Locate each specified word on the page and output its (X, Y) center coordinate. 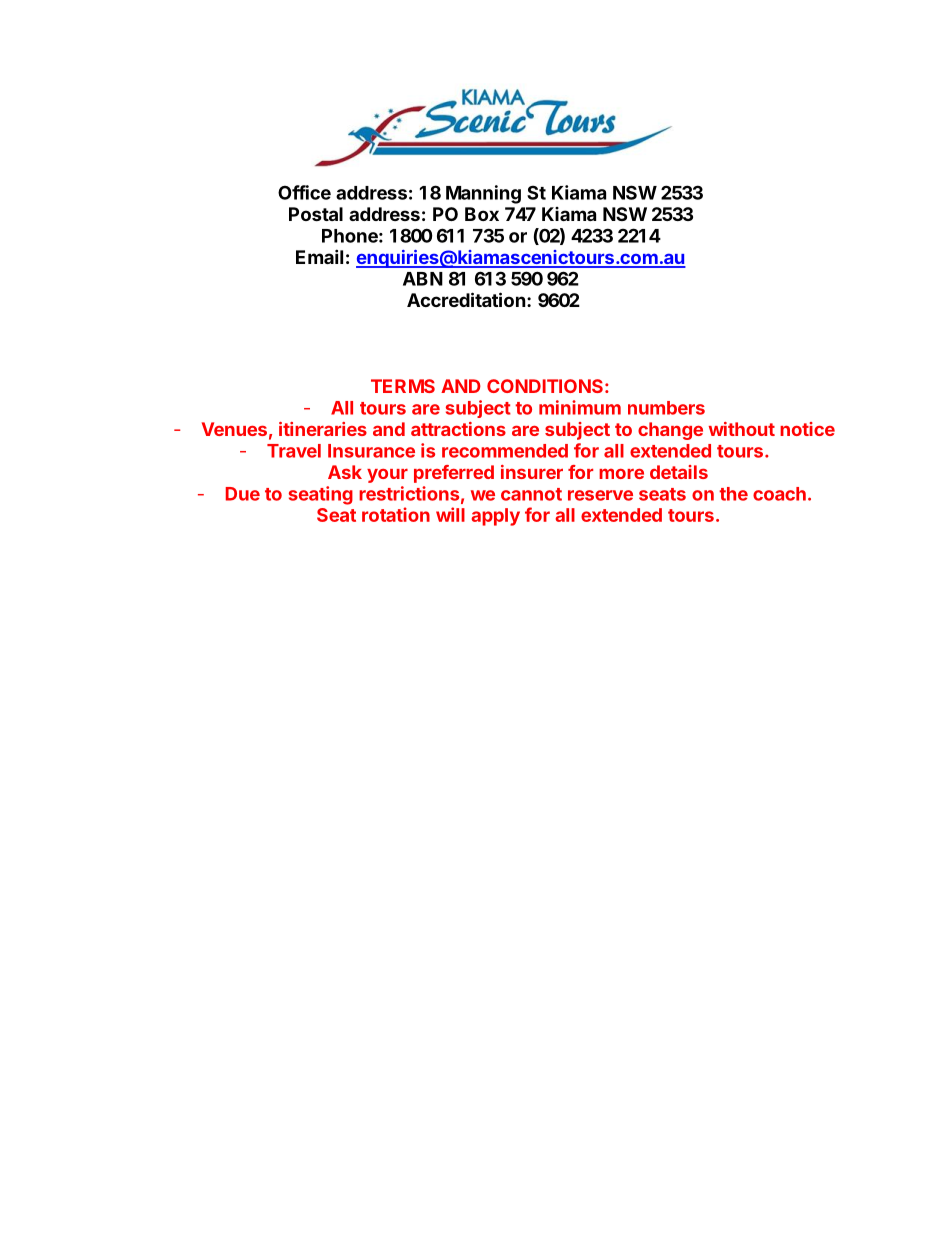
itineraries (323, 429)
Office (304, 192)
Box (482, 214)
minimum (580, 407)
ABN (423, 279)
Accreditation (466, 299)
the (733, 494)
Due (243, 494)
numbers (666, 408)
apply (495, 517)
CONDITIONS (545, 386)
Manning (483, 194)
